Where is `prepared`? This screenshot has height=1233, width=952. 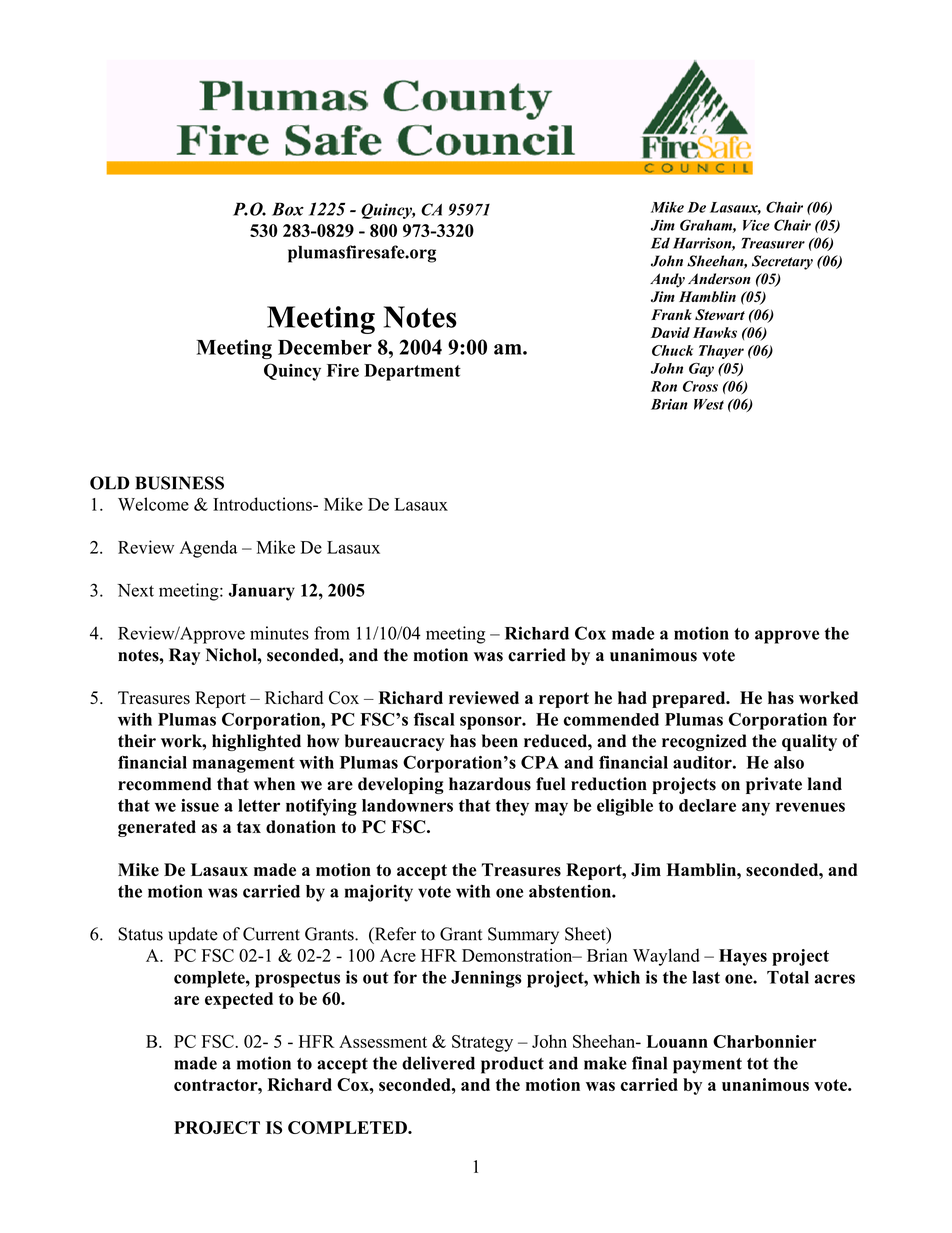
prepared is located at coordinates (690, 699).
